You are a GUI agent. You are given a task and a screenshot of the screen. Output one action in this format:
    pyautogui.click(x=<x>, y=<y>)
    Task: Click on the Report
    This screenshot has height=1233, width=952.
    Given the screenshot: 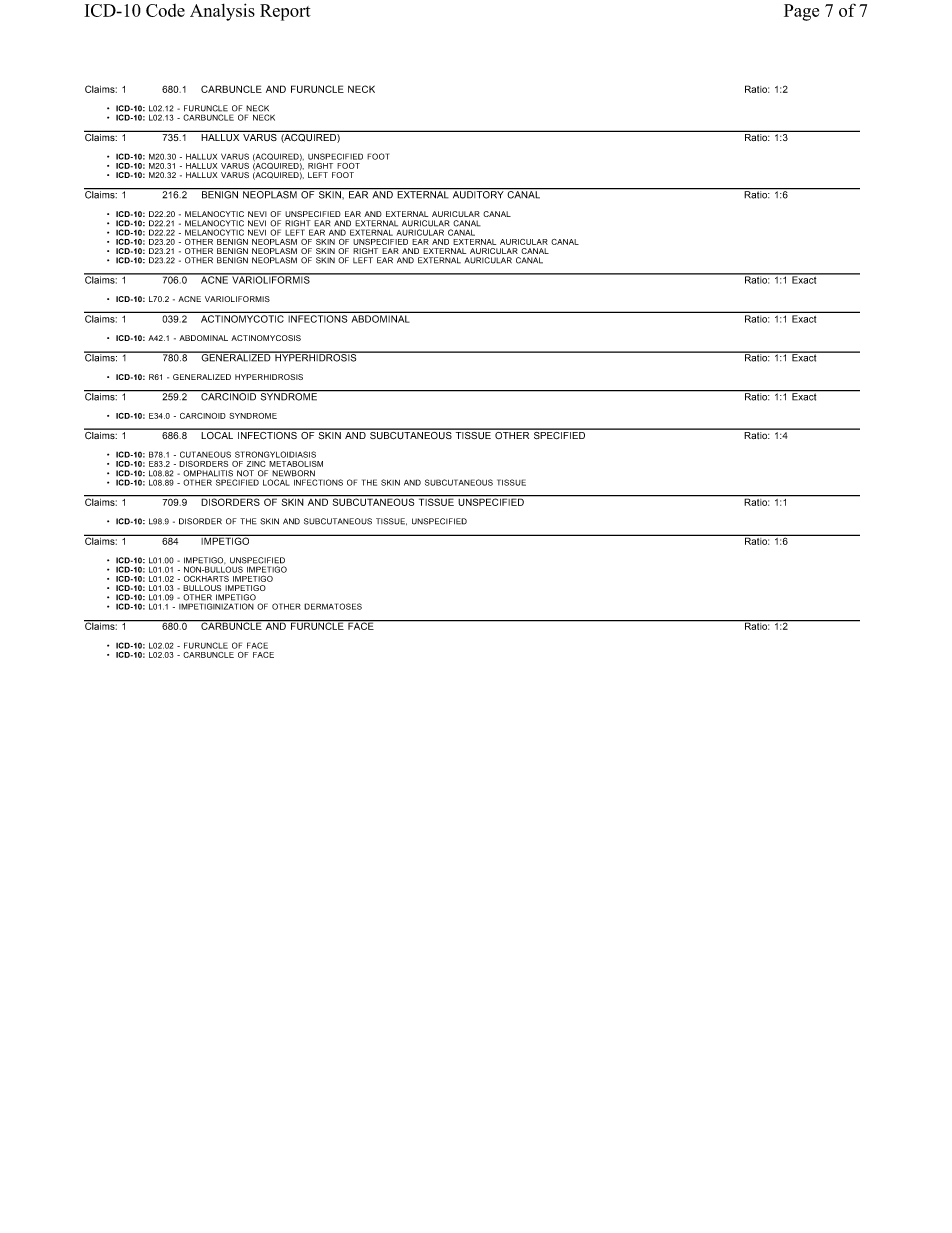 What is the action you would take?
    pyautogui.click(x=285, y=12)
